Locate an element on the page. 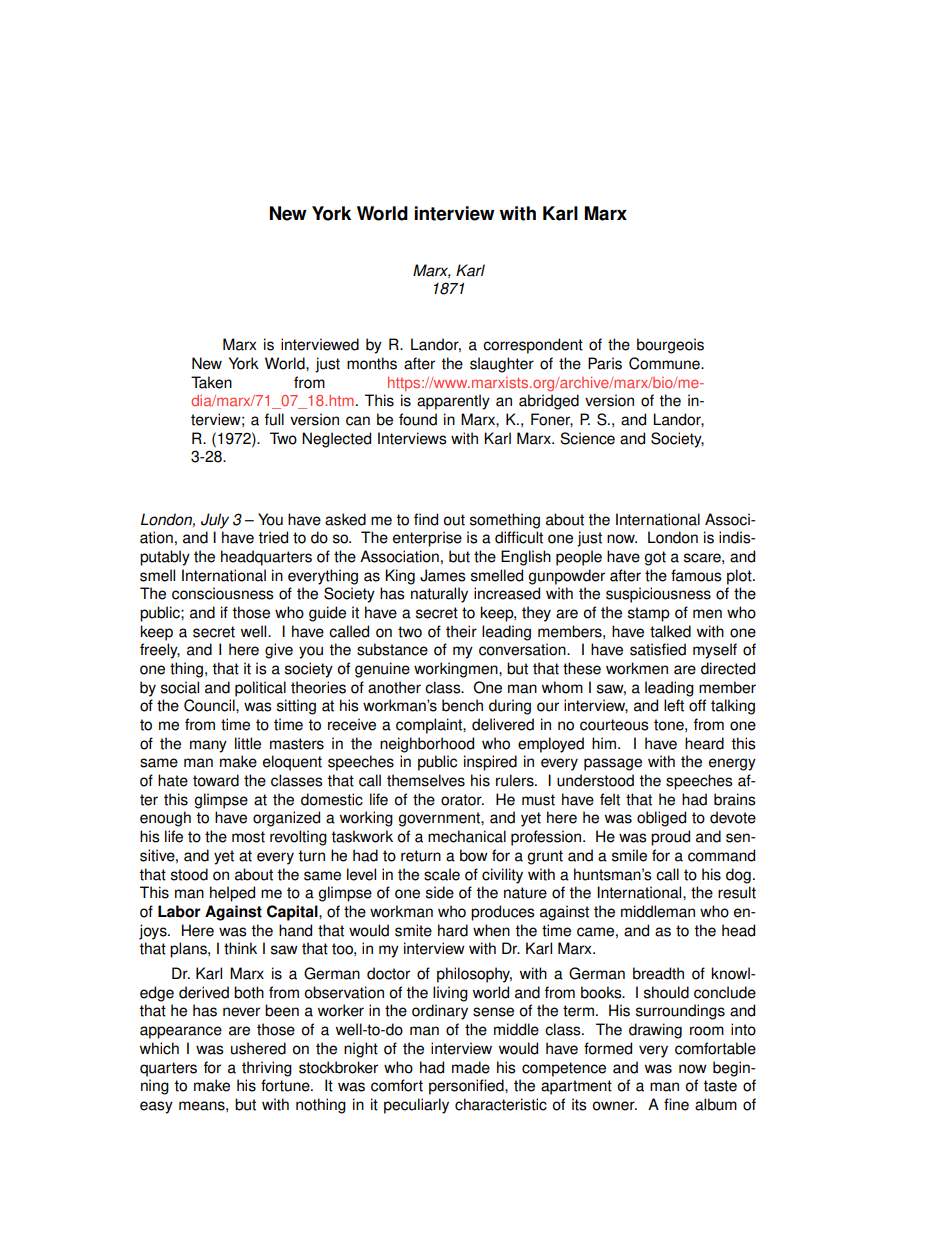 This page has width=952, height=1233. slaughter is located at coordinates (502, 365).
